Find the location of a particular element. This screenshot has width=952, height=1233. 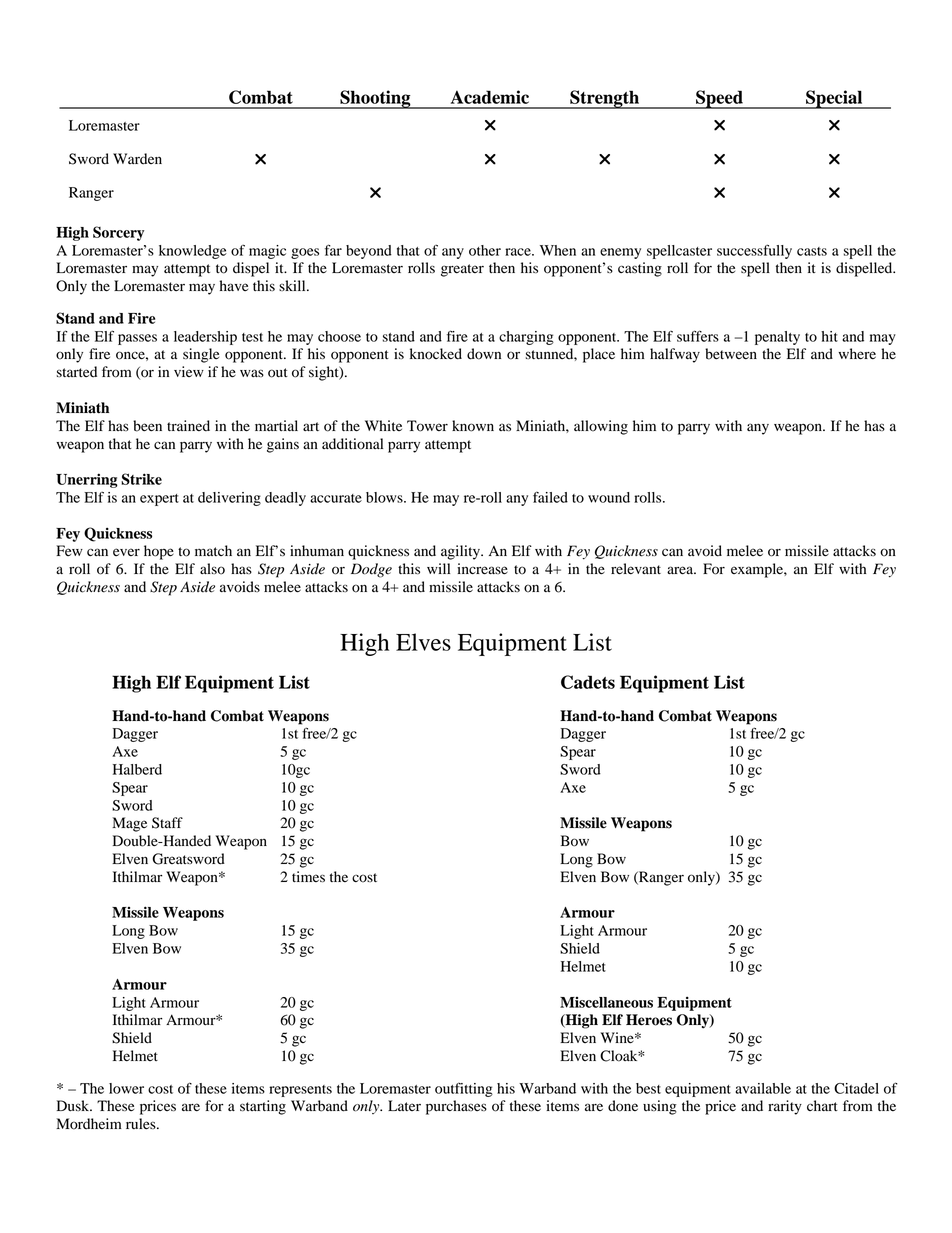

down is located at coordinates (484, 354).
